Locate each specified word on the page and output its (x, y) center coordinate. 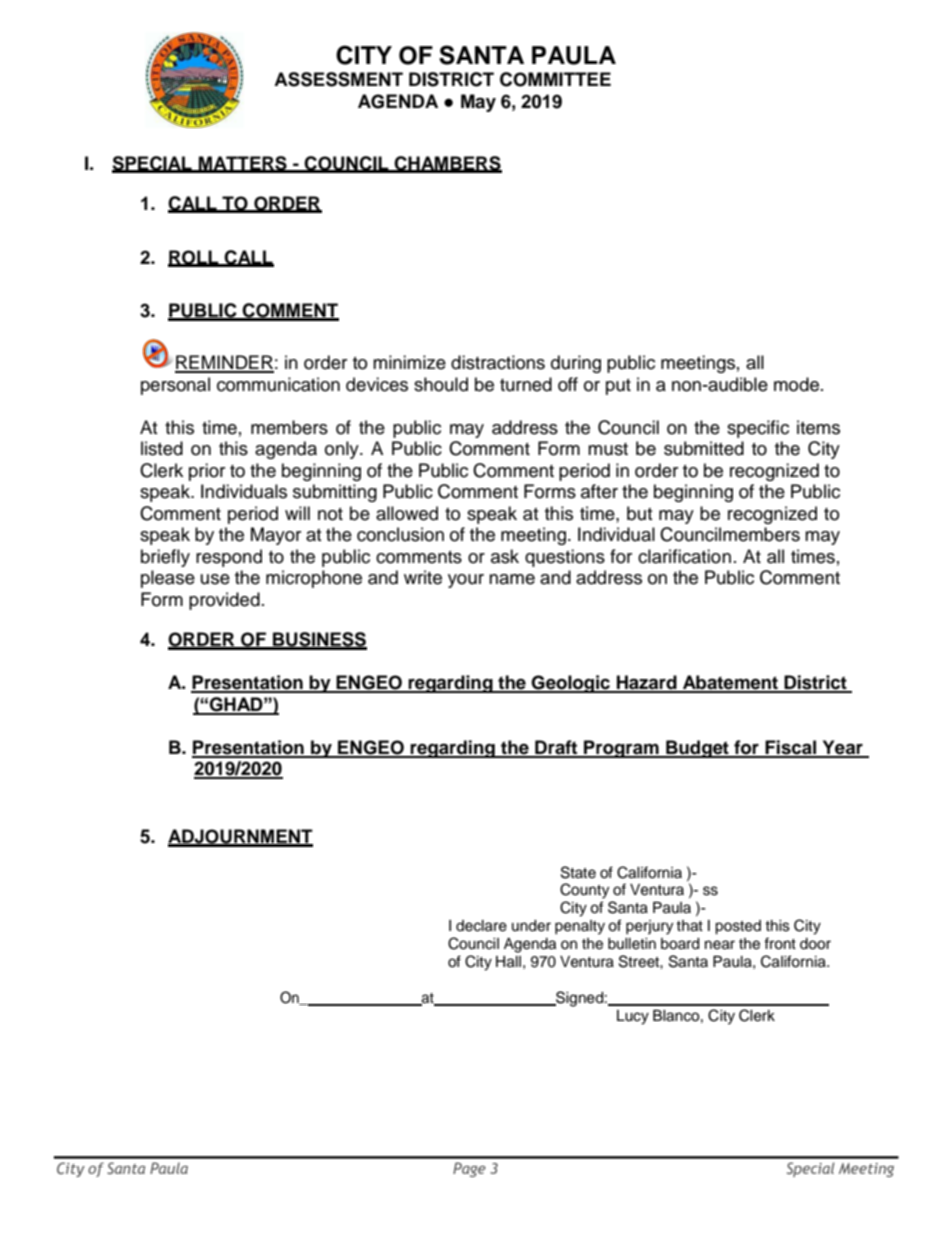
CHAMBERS (447, 164)
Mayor (276, 536)
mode (796, 384)
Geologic (571, 684)
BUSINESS (319, 640)
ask (505, 556)
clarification (684, 556)
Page (469, 1169)
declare (481, 926)
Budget (697, 749)
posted (738, 927)
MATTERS (243, 164)
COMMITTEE (555, 79)
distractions (498, 362)
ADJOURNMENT (240, 837)
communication (278, 384)
